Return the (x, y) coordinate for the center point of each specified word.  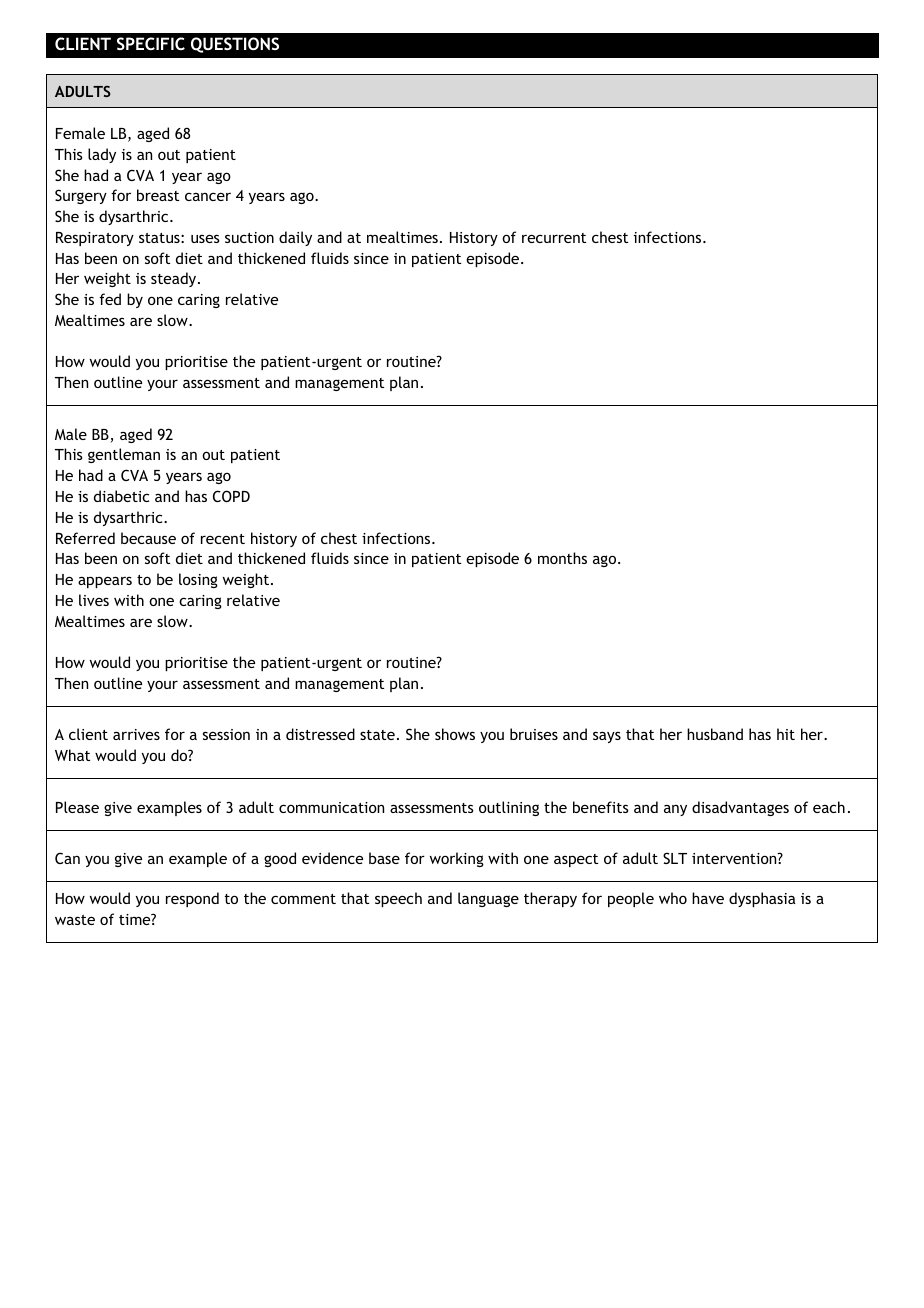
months (562, 558)
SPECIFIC (151, 43)
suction (249, 237)
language (488, 899)
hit (786, 734)
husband (715, 734)
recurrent (554, 238)
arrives (136, 734)
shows (455, 734)
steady (175, 279)
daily (295, 238)
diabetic (121, 496)
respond (192, 899)
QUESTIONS (235, 45)
